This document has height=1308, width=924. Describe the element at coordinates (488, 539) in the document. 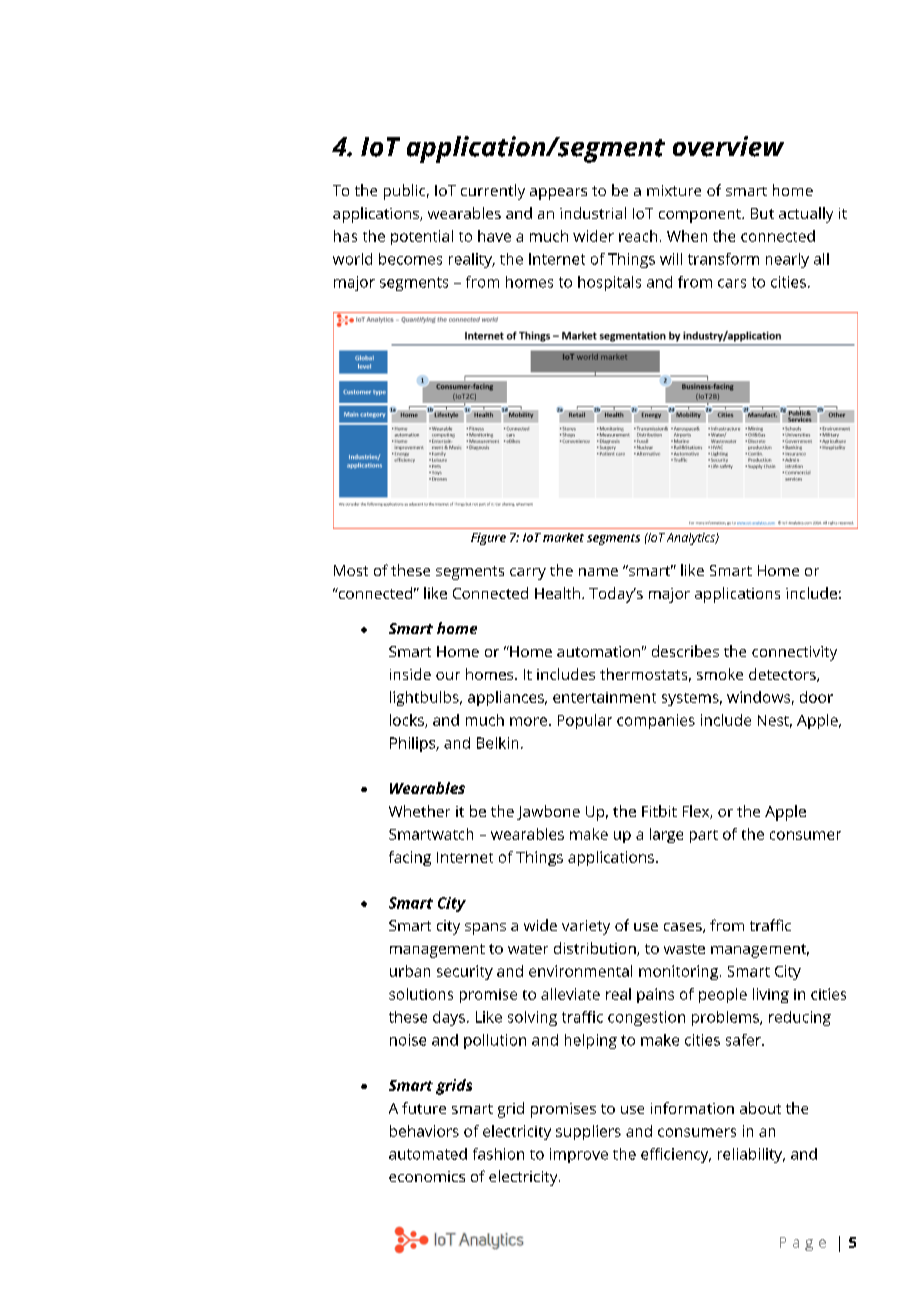

I see `Figure` at that location.
